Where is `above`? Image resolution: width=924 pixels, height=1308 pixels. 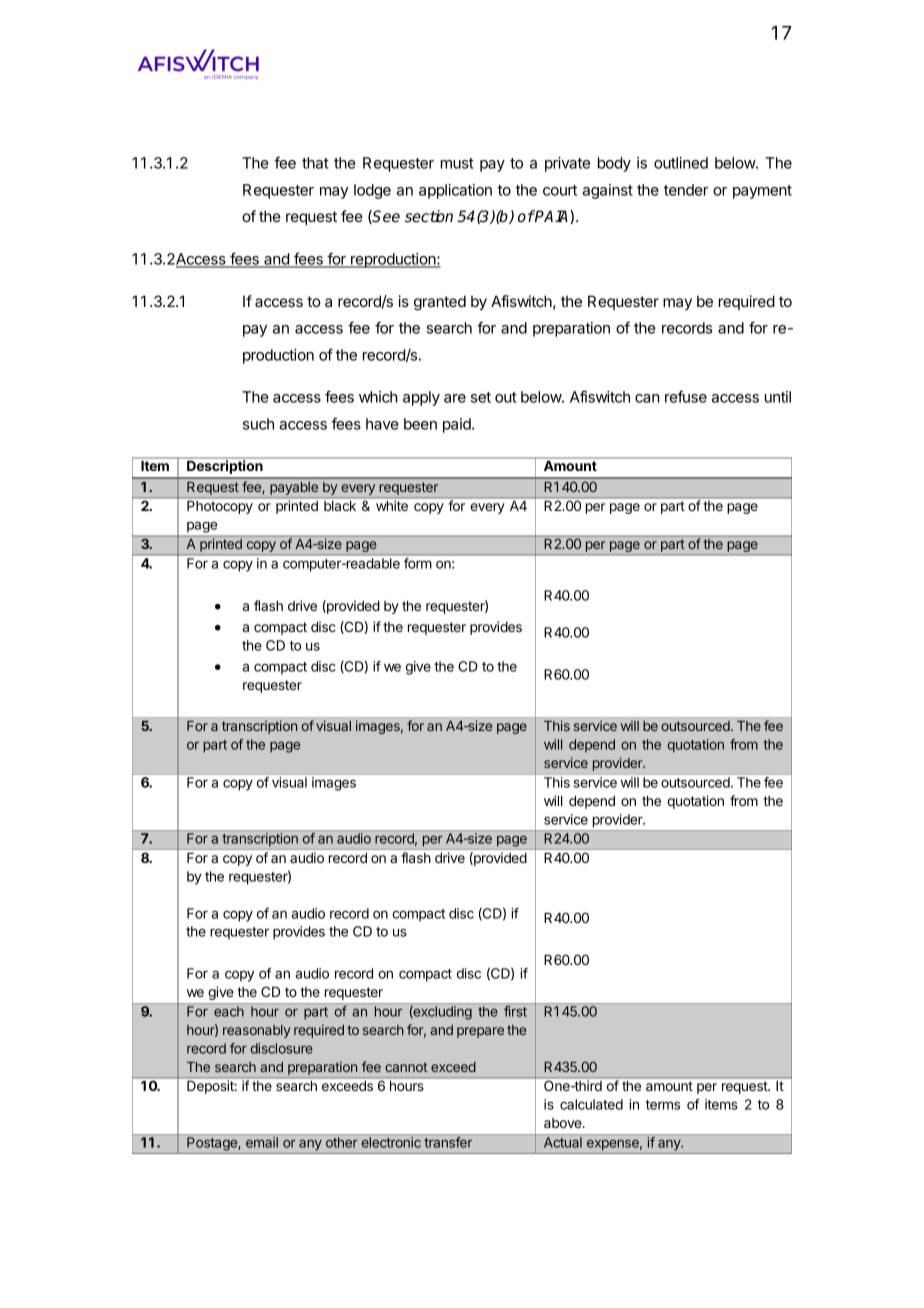 above is located at coordinates (564, 1123).
